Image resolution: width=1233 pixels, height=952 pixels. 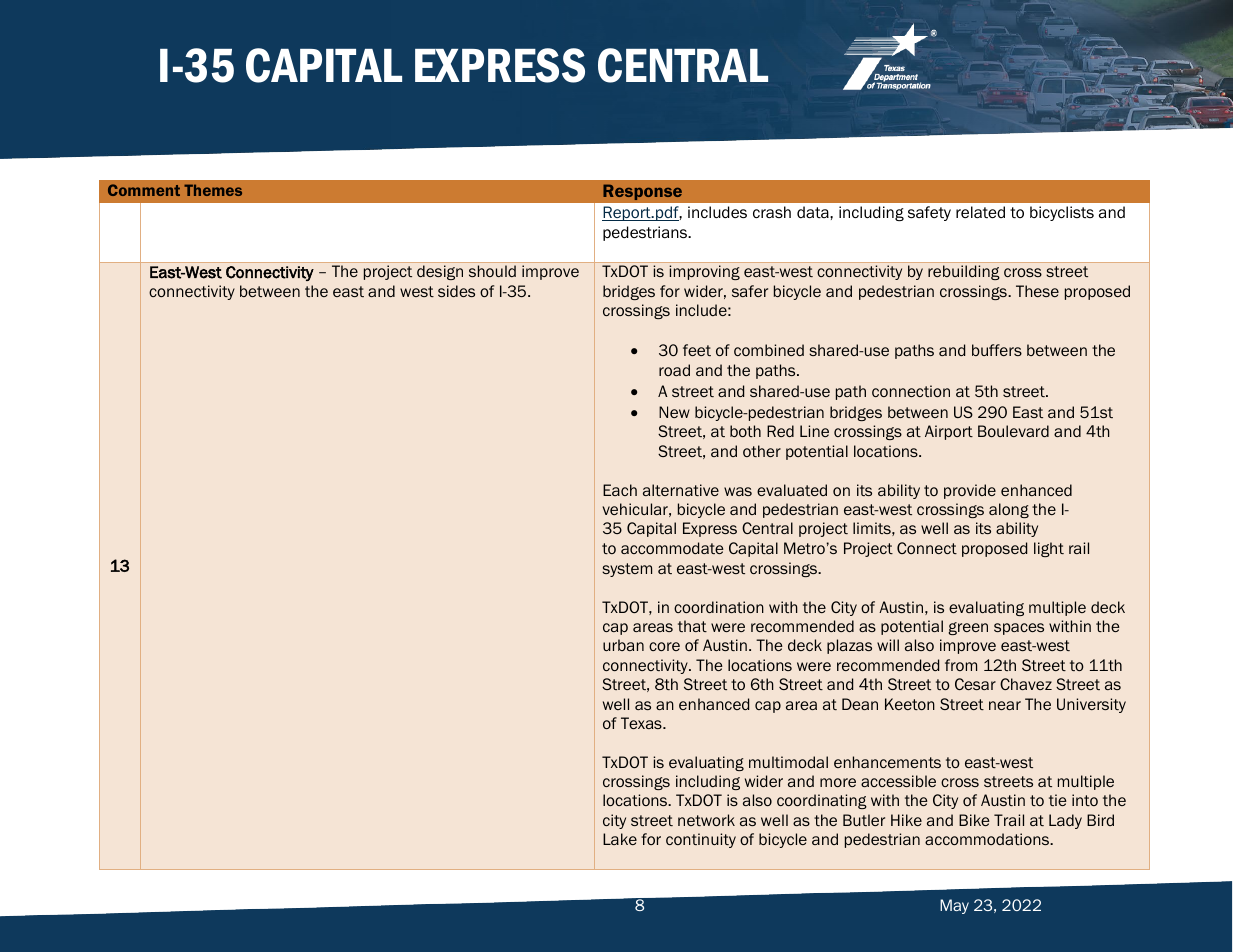 What do you see at coordinates (772, 212) in the screenshot?
I see `crash` at bounding box center [772, 212].
